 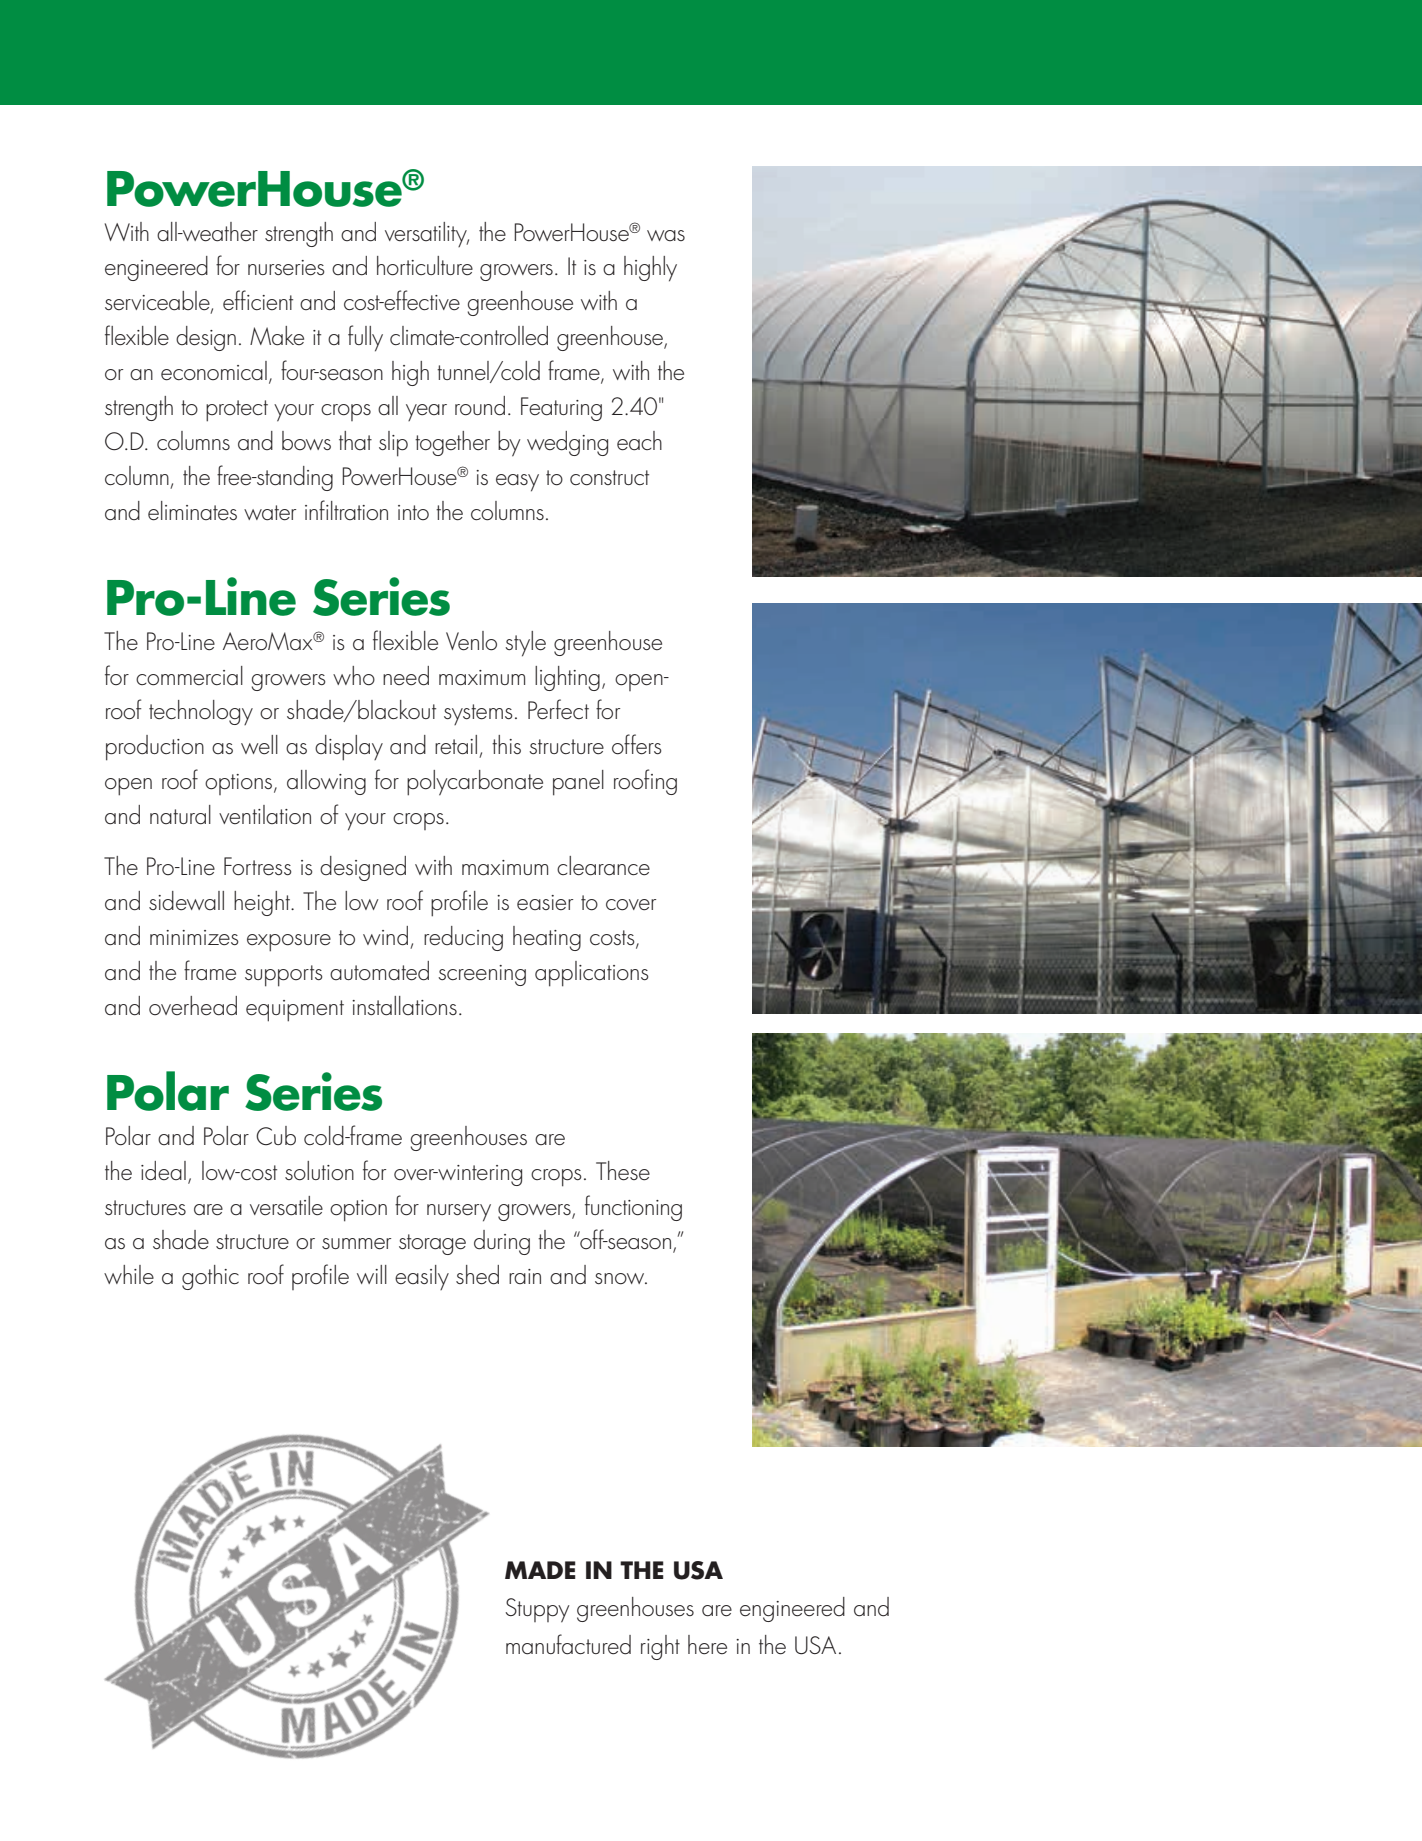 What do you see at coordinates (425, 266) in the image?
I see `horticulture` at bounding box center [425, 266].
